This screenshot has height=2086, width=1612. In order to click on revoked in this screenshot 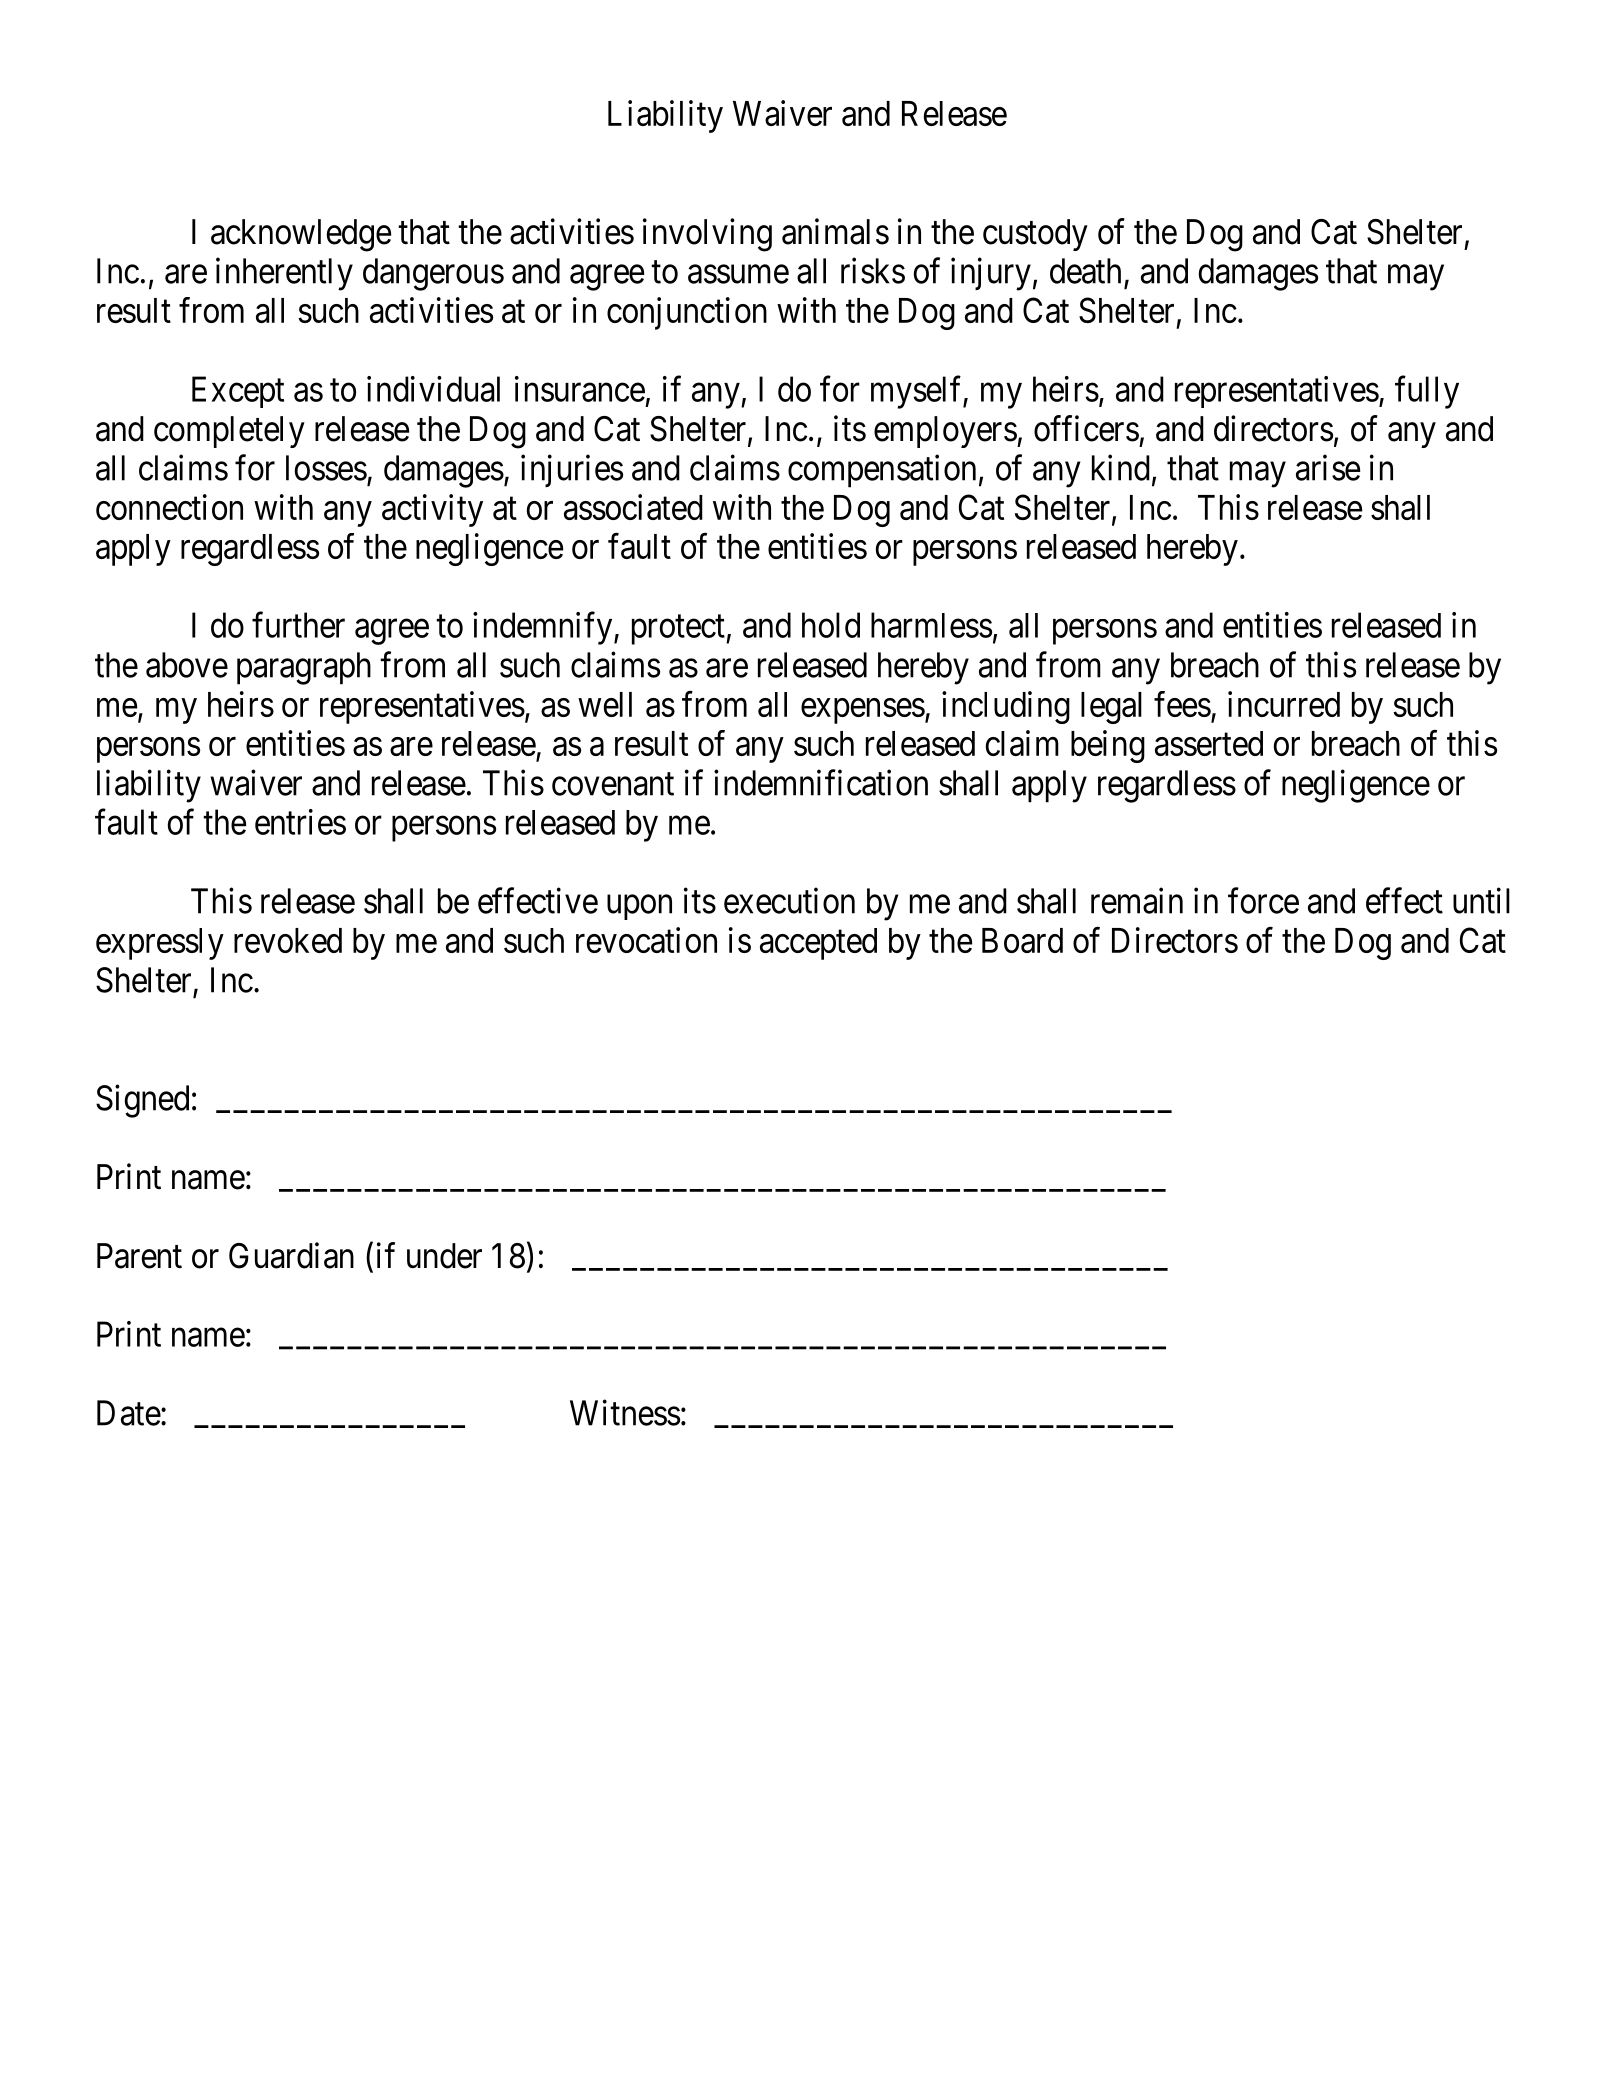, I will do `click(288, 940)`.
